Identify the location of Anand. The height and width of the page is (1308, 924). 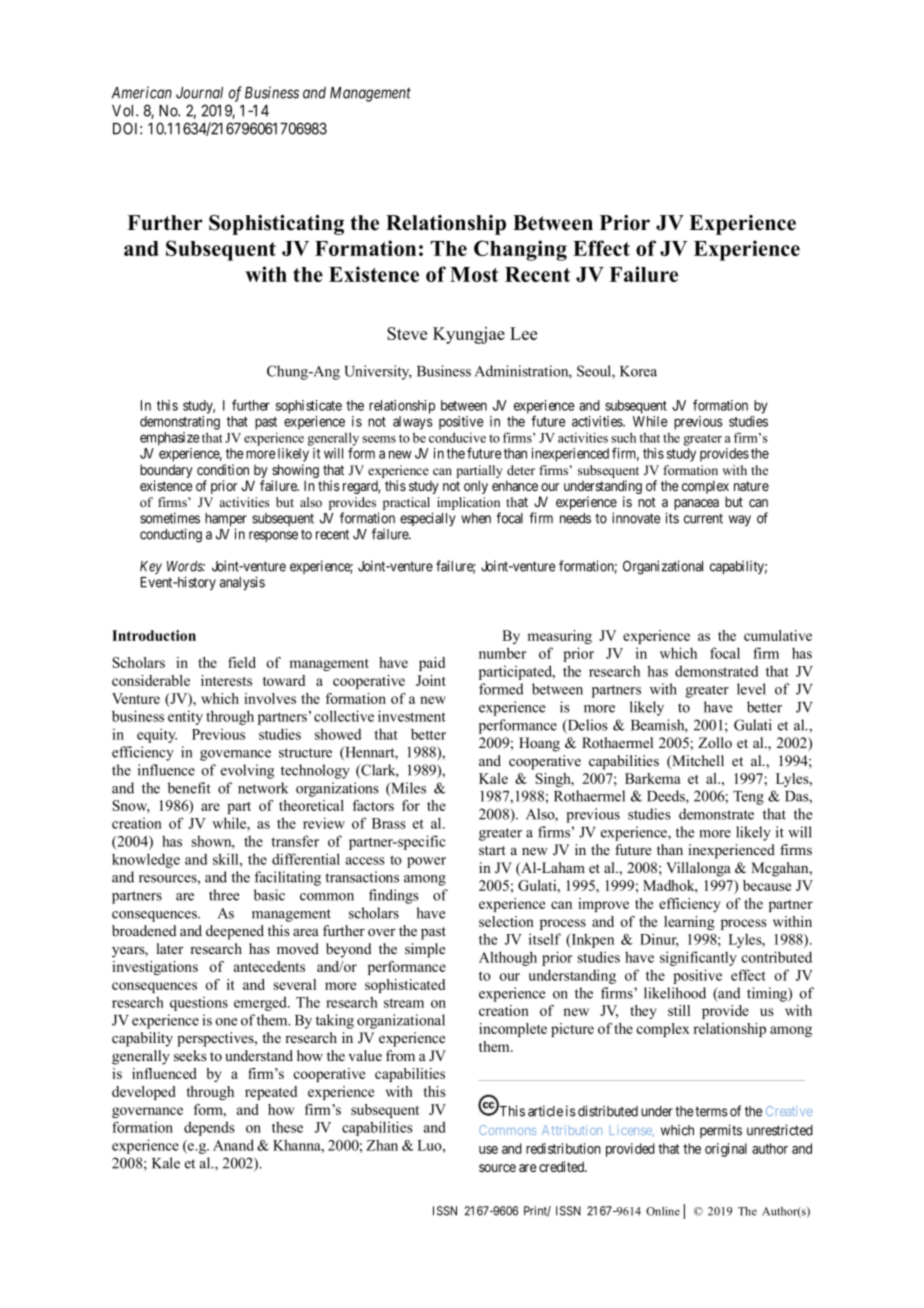
(233, 1145).
